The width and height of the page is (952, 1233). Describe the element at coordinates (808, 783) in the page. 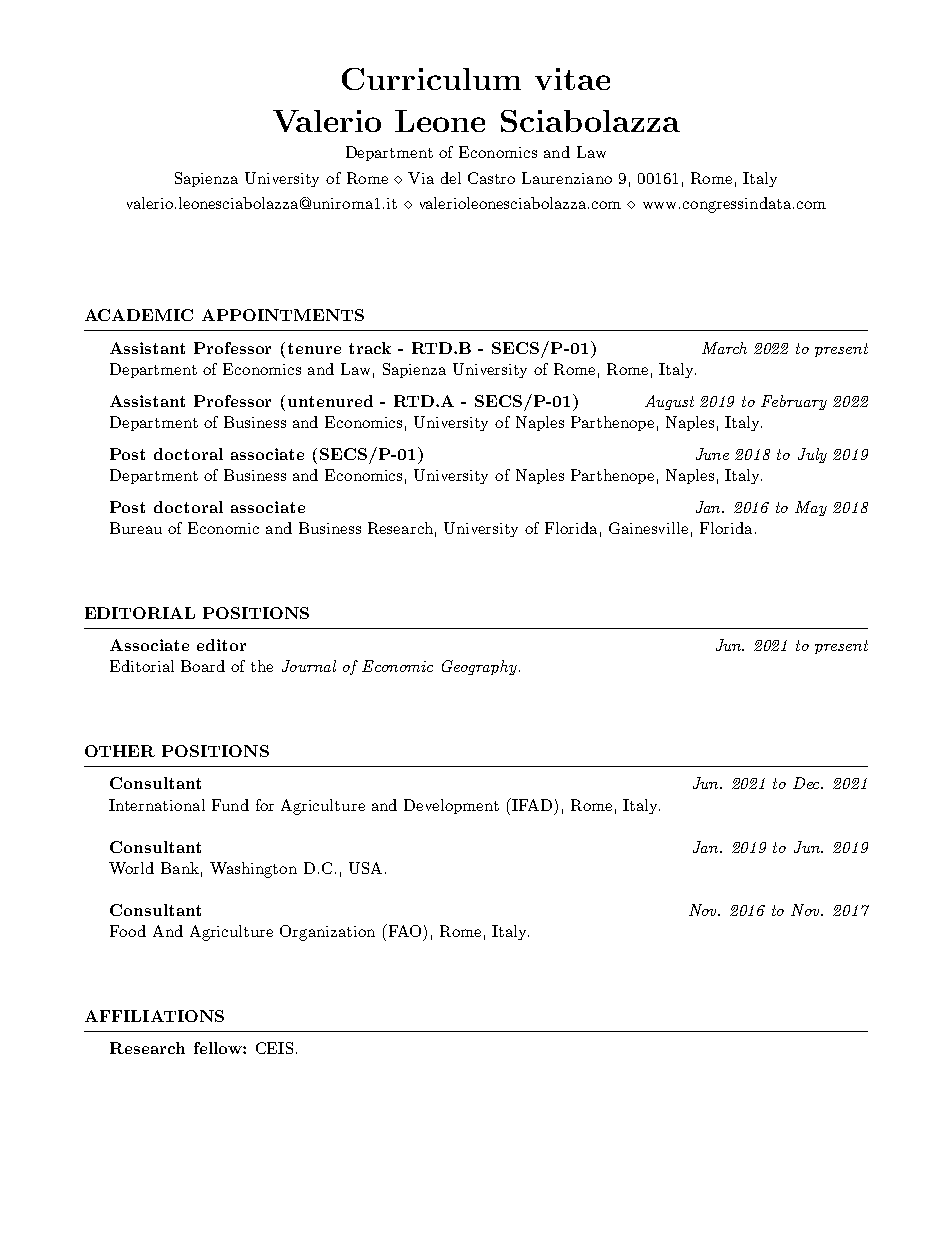

I see `Dec` at that location.
